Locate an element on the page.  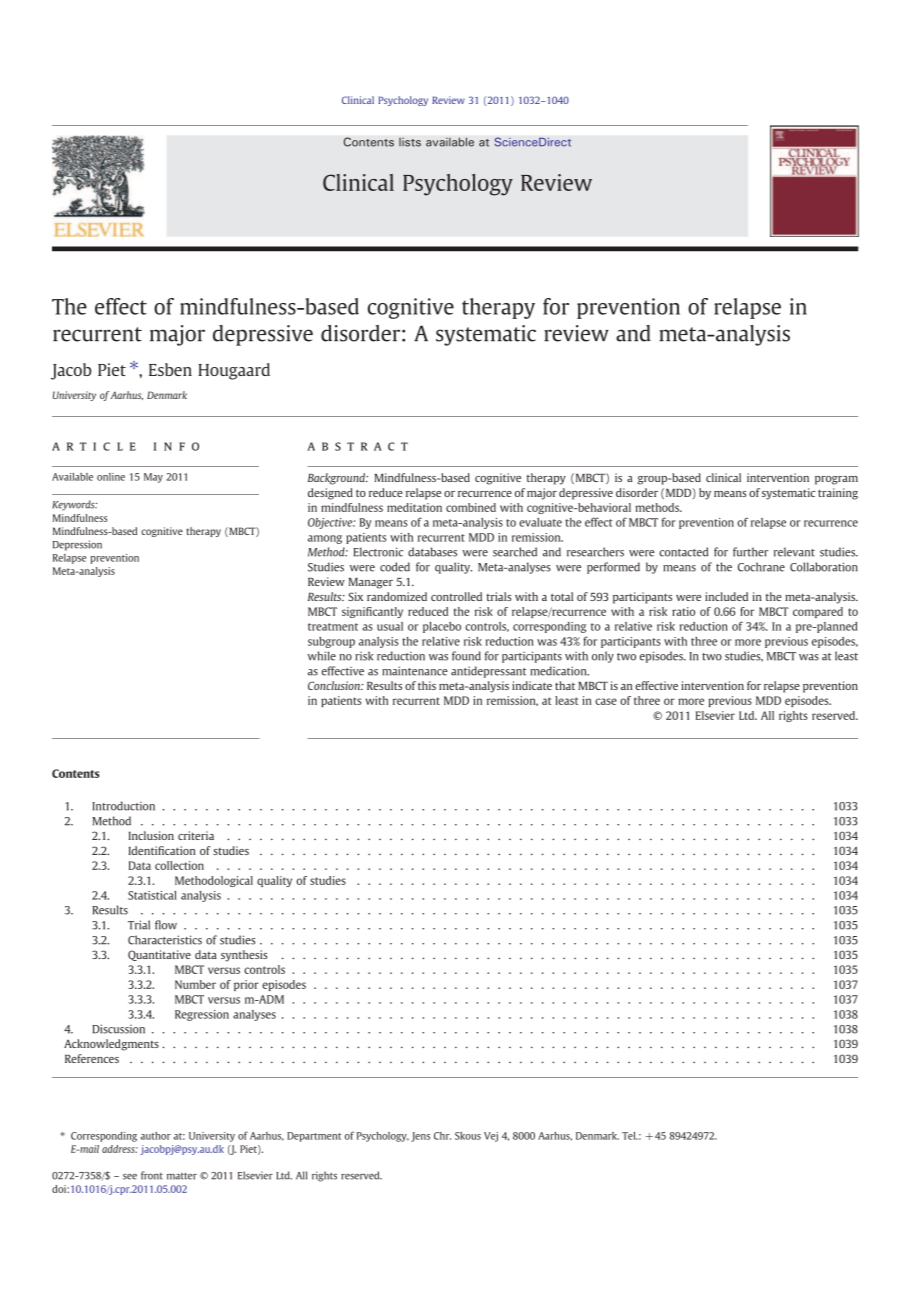
author is located at coordinates (155, 1136).
